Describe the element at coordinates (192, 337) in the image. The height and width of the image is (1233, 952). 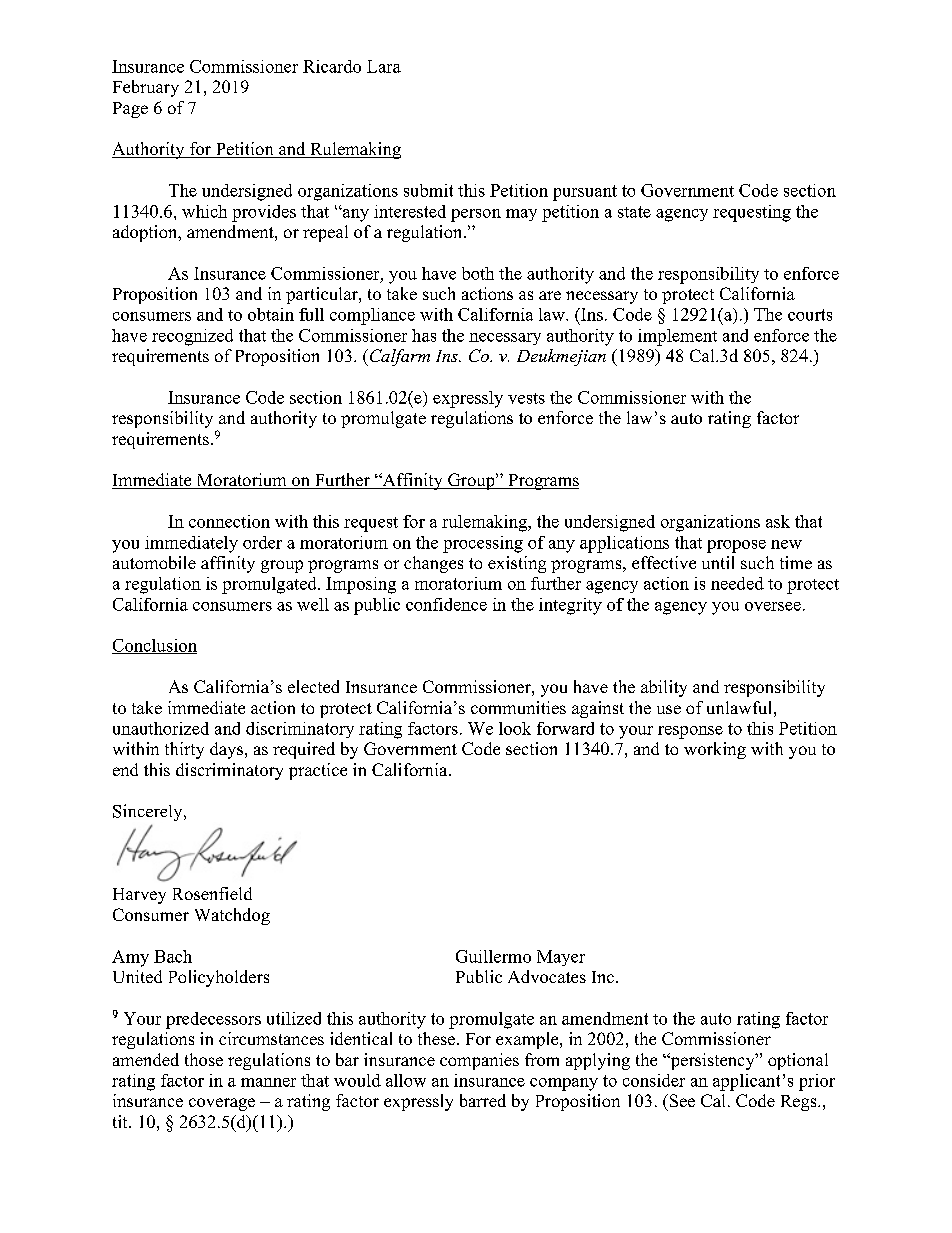
I see `recognized` at that location.
